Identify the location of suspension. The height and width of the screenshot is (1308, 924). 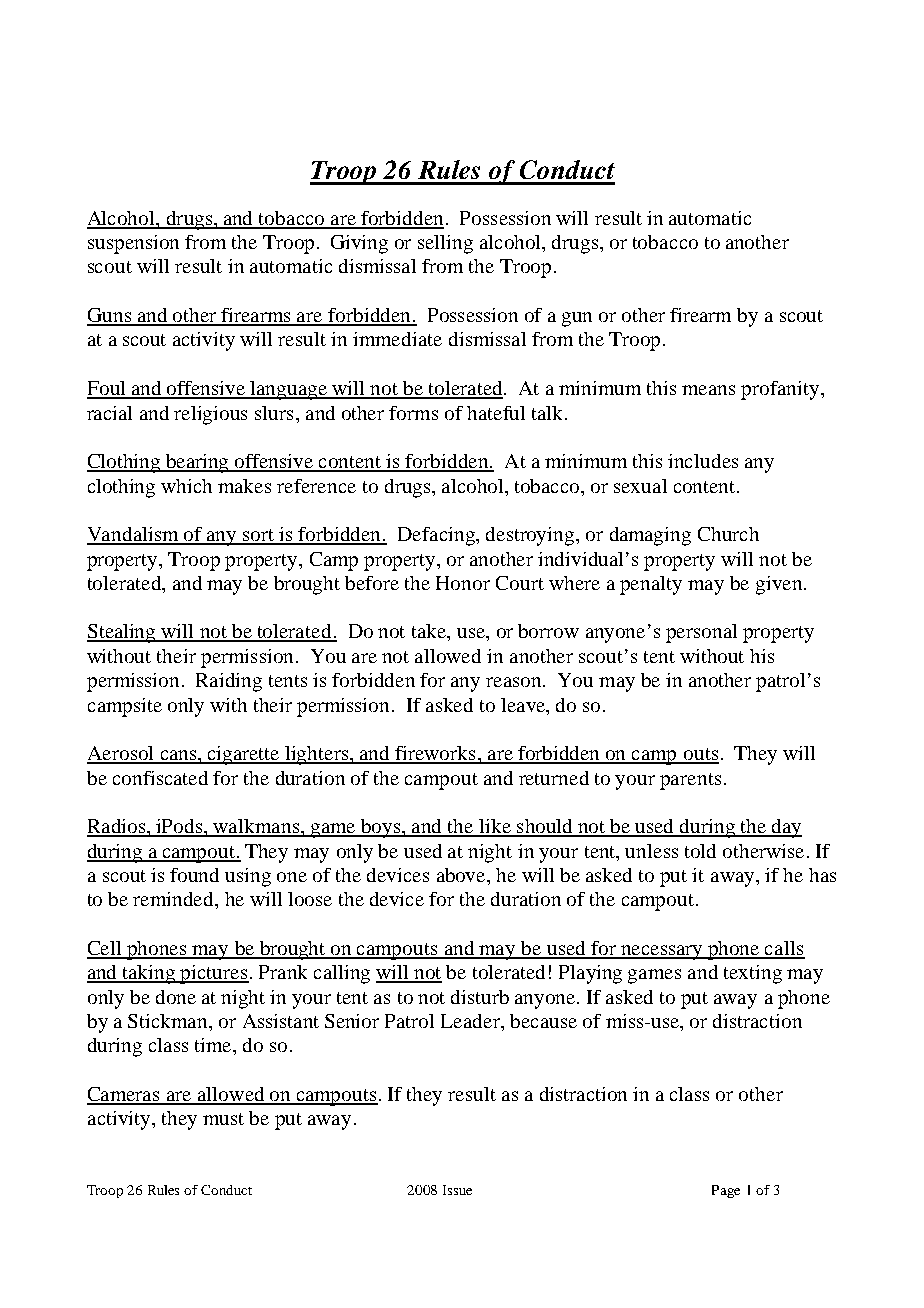
(133, 244).
